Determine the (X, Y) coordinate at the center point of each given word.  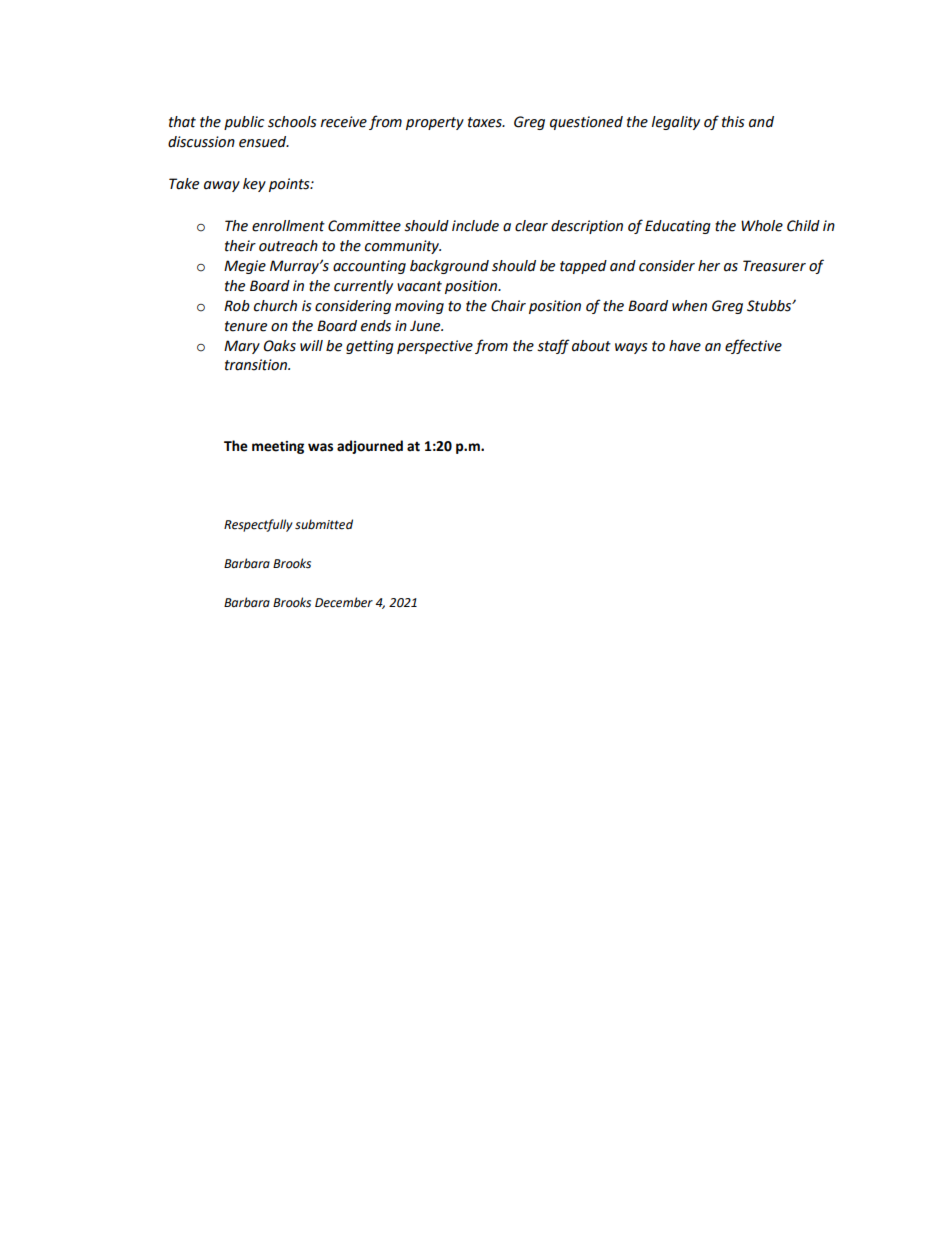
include (475, 226)
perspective (435, 347)
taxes (486, 122)
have (685, 346)
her (709, 266)
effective (753, 346)
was (320, 447)
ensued (264, 142)
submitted (324, 524)
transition (257, 365)
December (344, 602)
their (240, 246)
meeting (278, 447)
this (733, 122)
